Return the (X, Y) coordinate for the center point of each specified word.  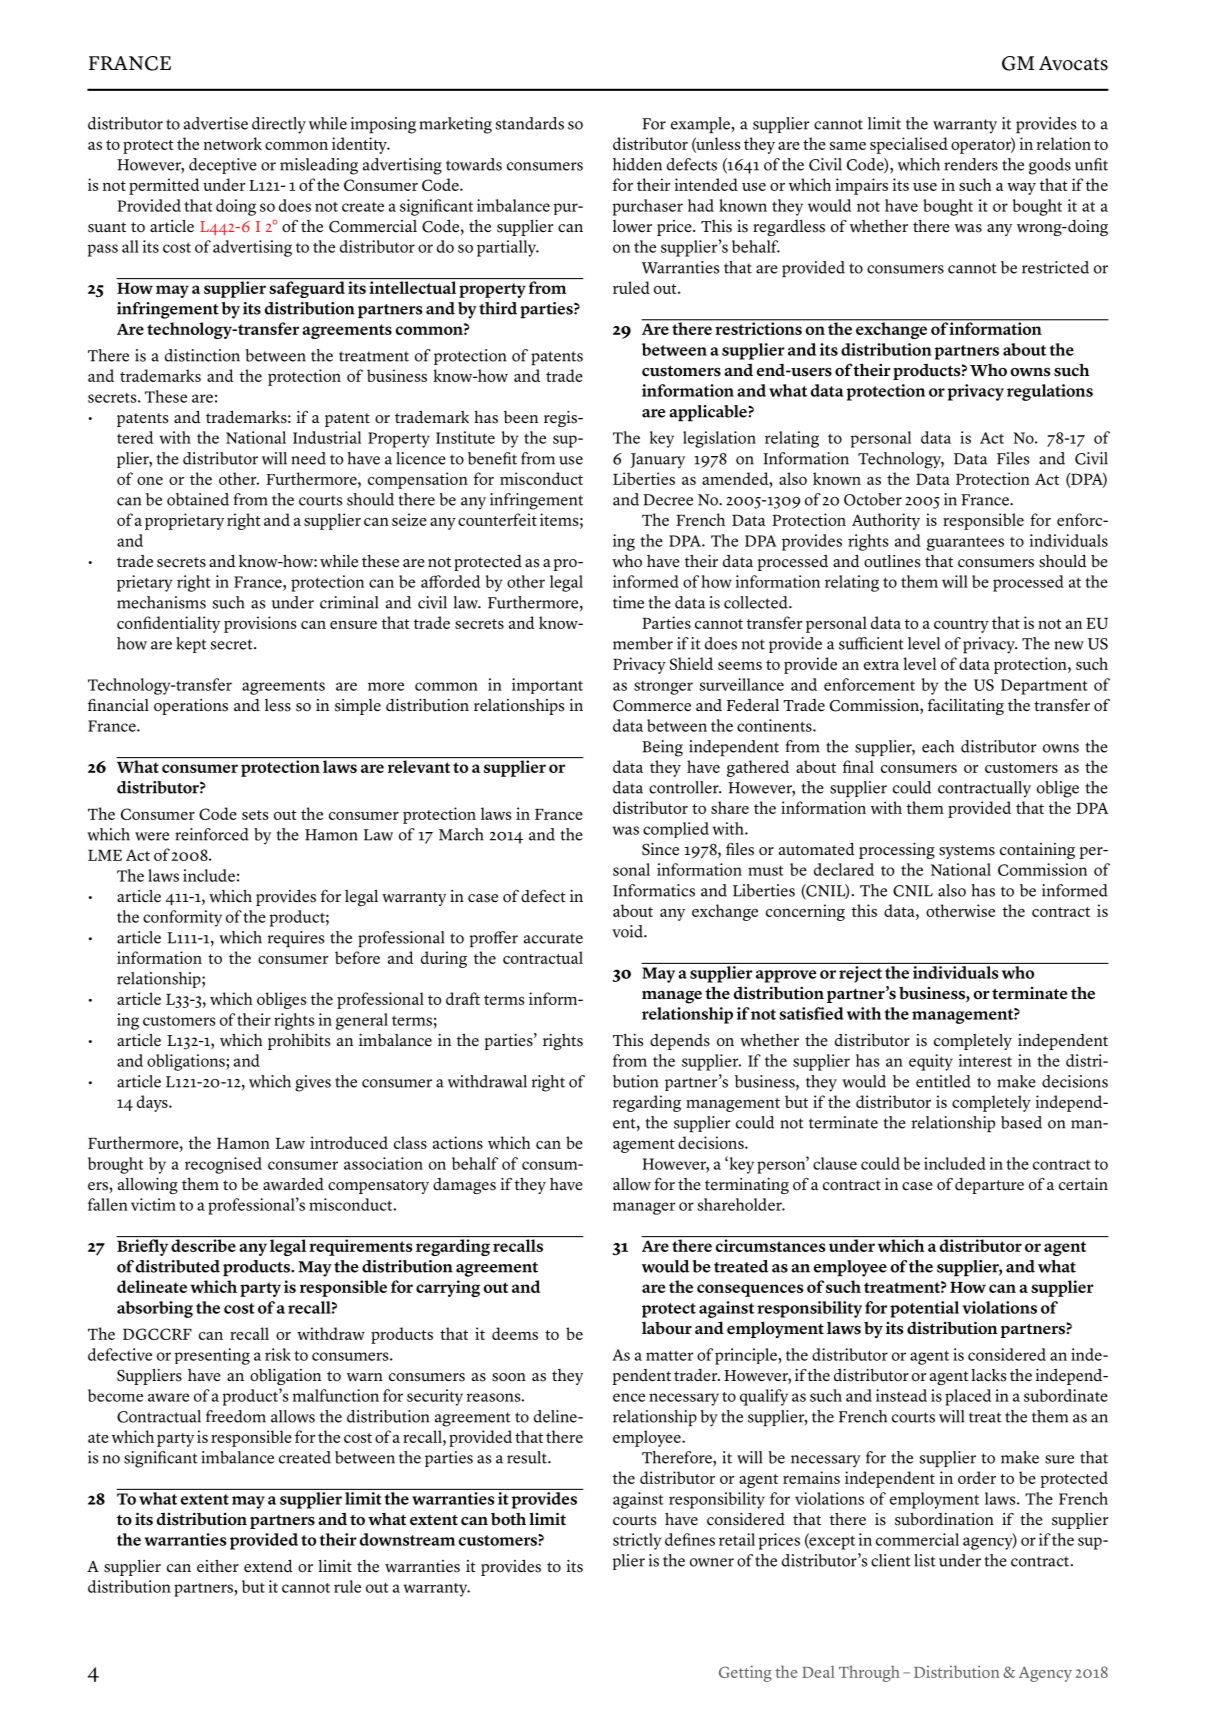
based (1021, 1122)
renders (971, 164)
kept (191, 645)
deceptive (223, 166)
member (643, 643)
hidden (637, 164)
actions (458, 1142)
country (961, 626)
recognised (223, 1165)
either (218, 1566)
